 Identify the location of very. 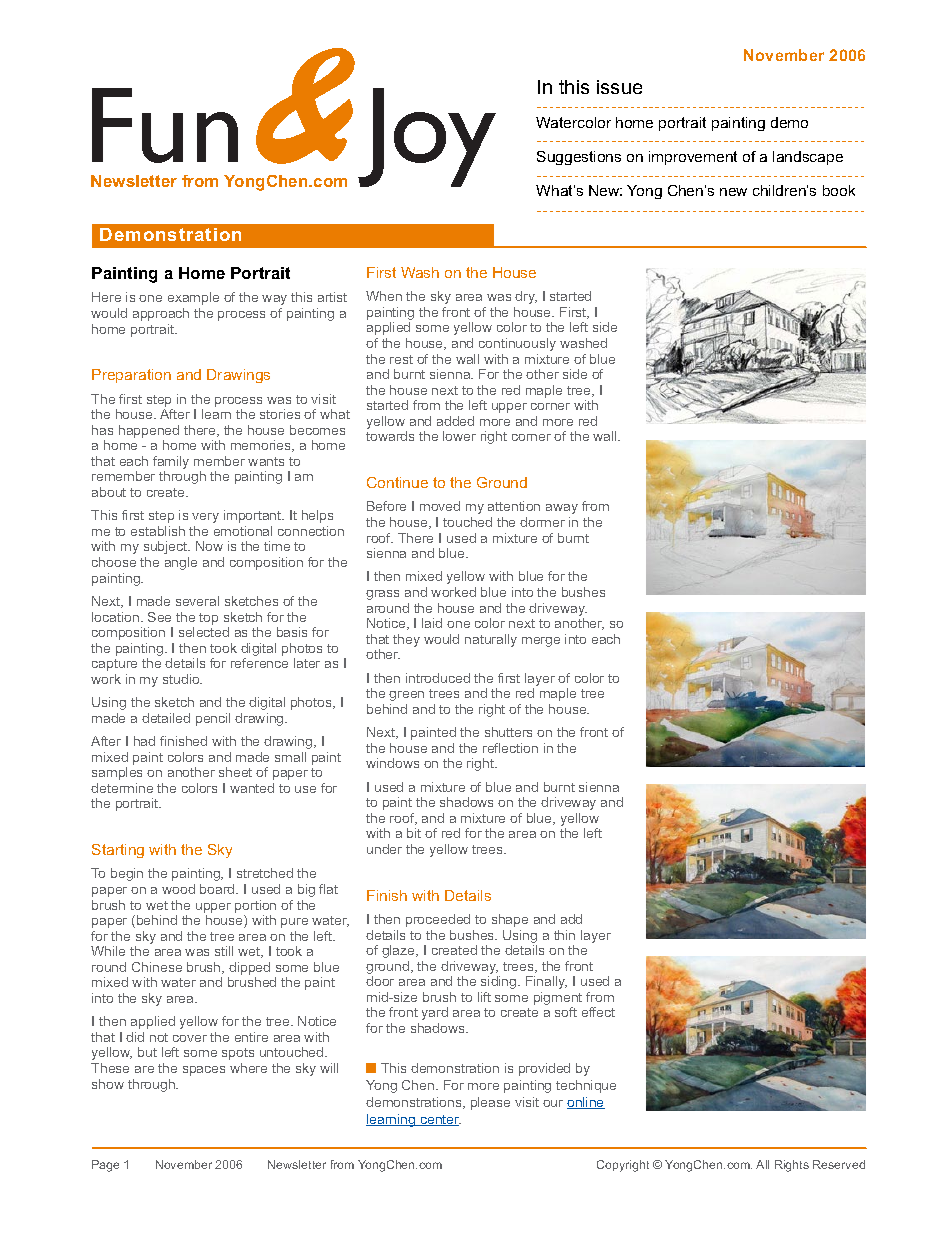
(205, 518).
